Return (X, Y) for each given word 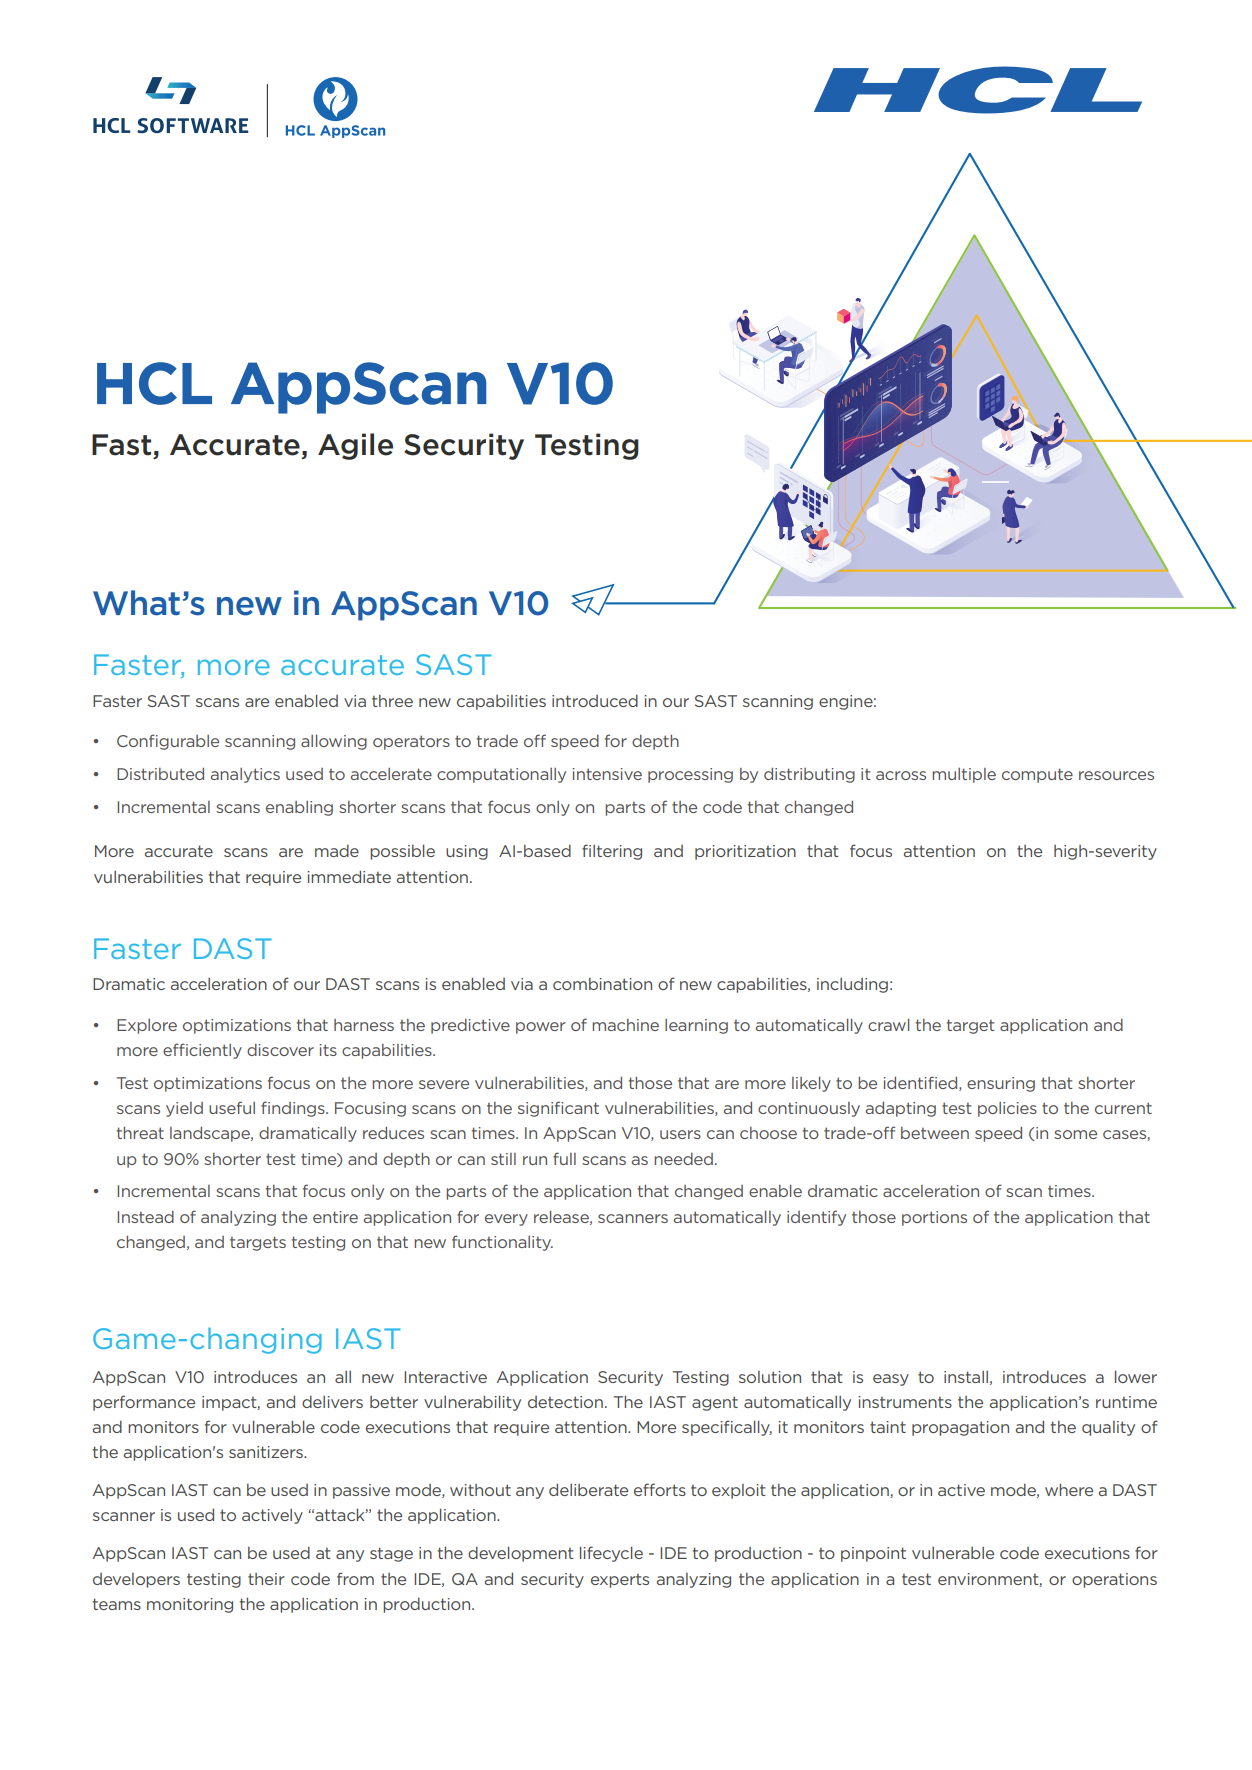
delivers (332, 1402)
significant (558, 1109)
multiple (964, 775)
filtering (612, 852)
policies (1007, 1109)
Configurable (168, 742)
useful (232, 1107)
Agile (355, 446)
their (266, 1579)
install (966, 1377)
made (337, 851)
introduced (595, 701)
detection (565, 1402)
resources (1116, 775)
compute (1037, 775)
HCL (154, 383)
